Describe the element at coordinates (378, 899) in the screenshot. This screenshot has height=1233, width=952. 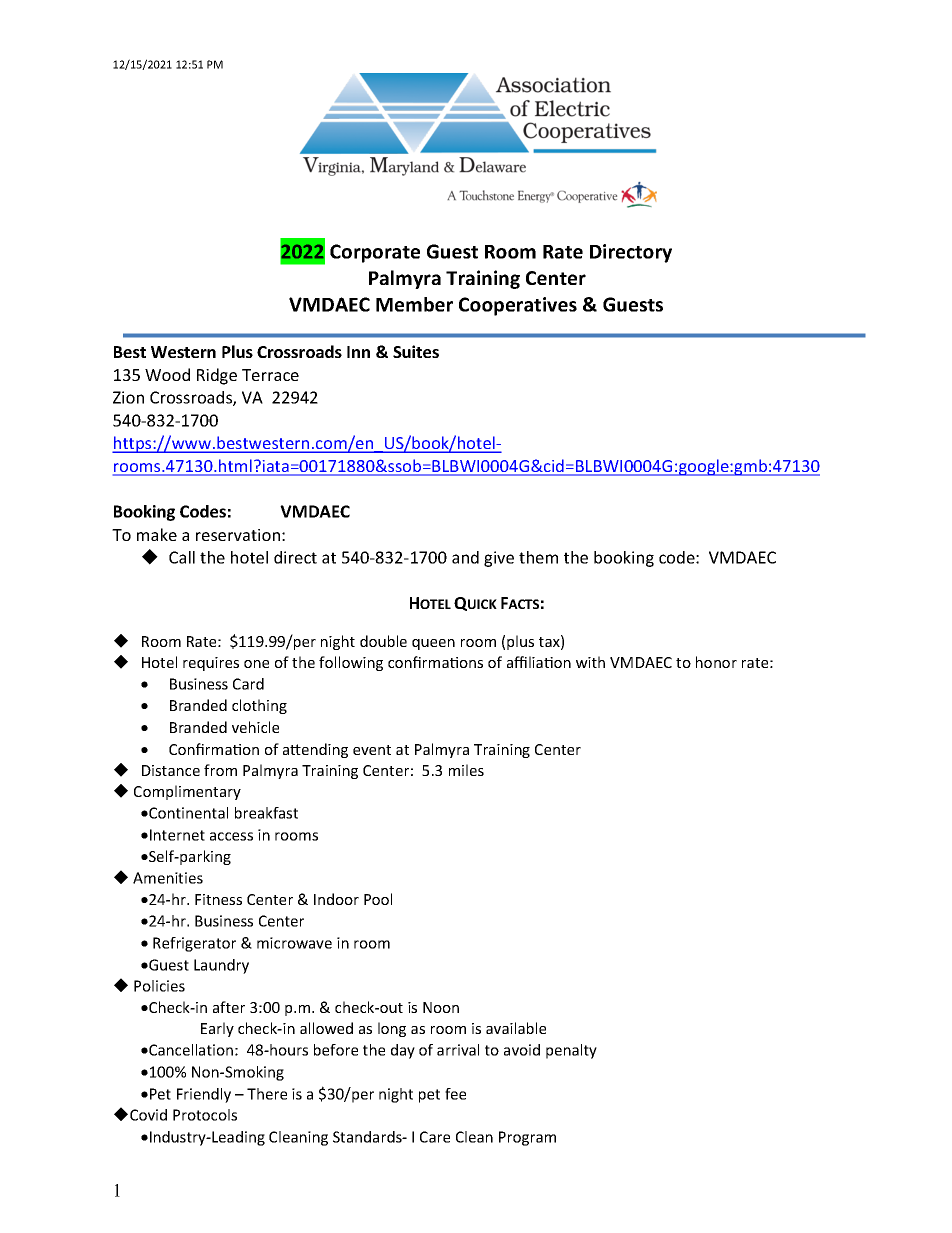
I see `Pool` at that location.
